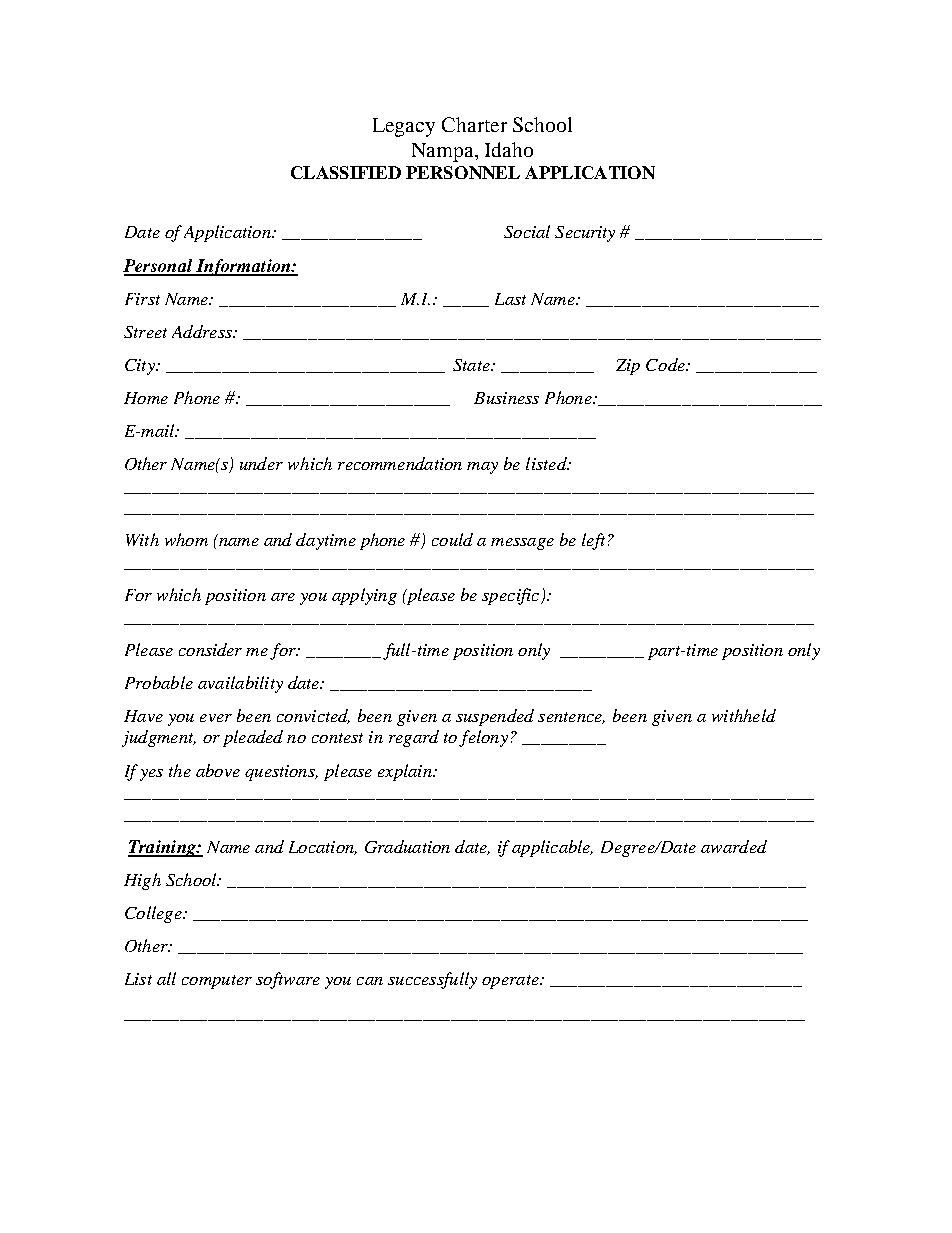  What do you see at coordinates (370, 981) in the screenshot?
I see `can` at bounding box center [370, 981].
